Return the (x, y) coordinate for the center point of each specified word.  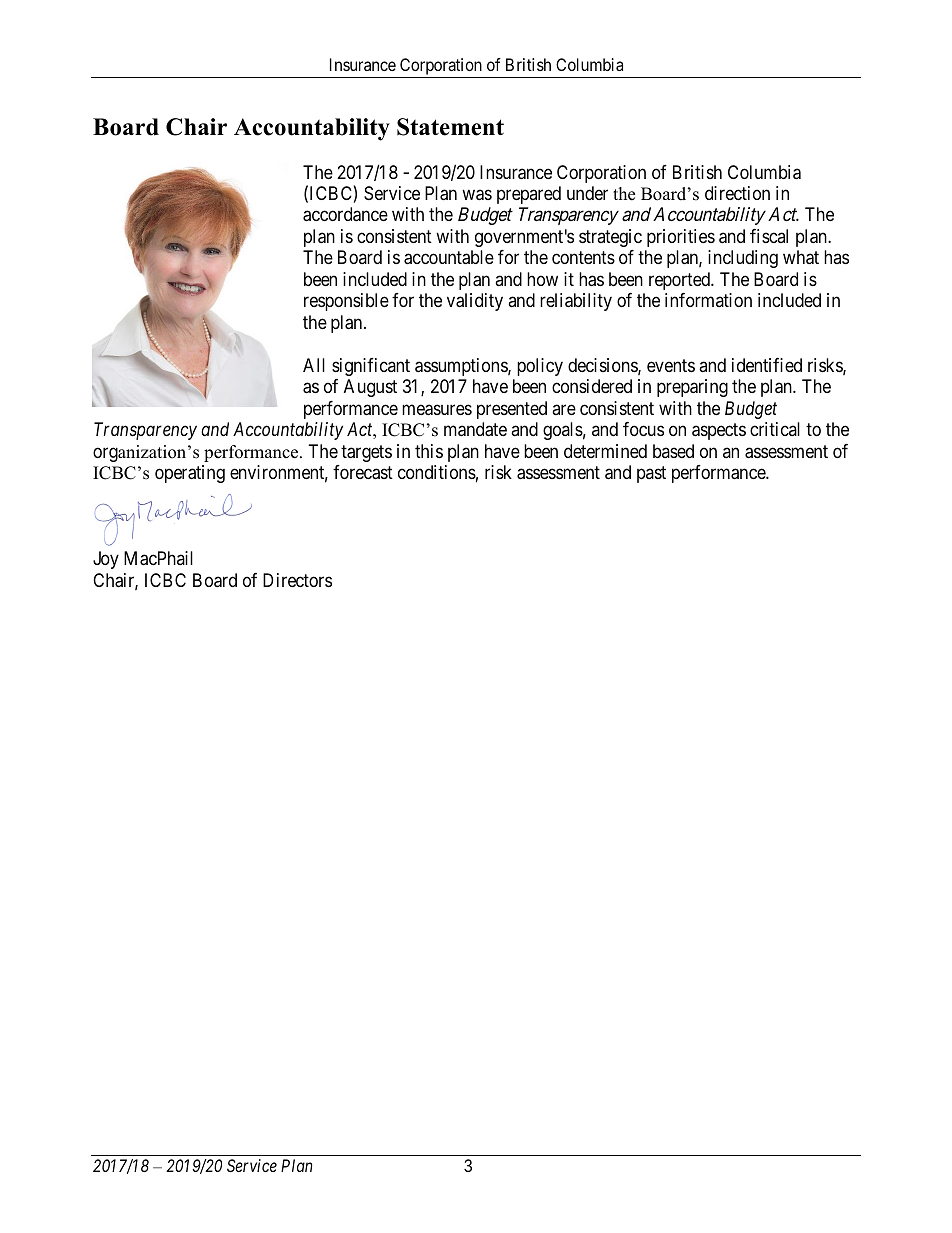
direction (737, 193)
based (673, 451)
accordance (345, 214)
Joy (106, 560)
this (429, 451)
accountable (449, 257)
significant (371, 367)
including (743, 259)
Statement (450, 127)
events (671, 365)
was (477, 195)
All (314, 365)
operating (190, 474)
